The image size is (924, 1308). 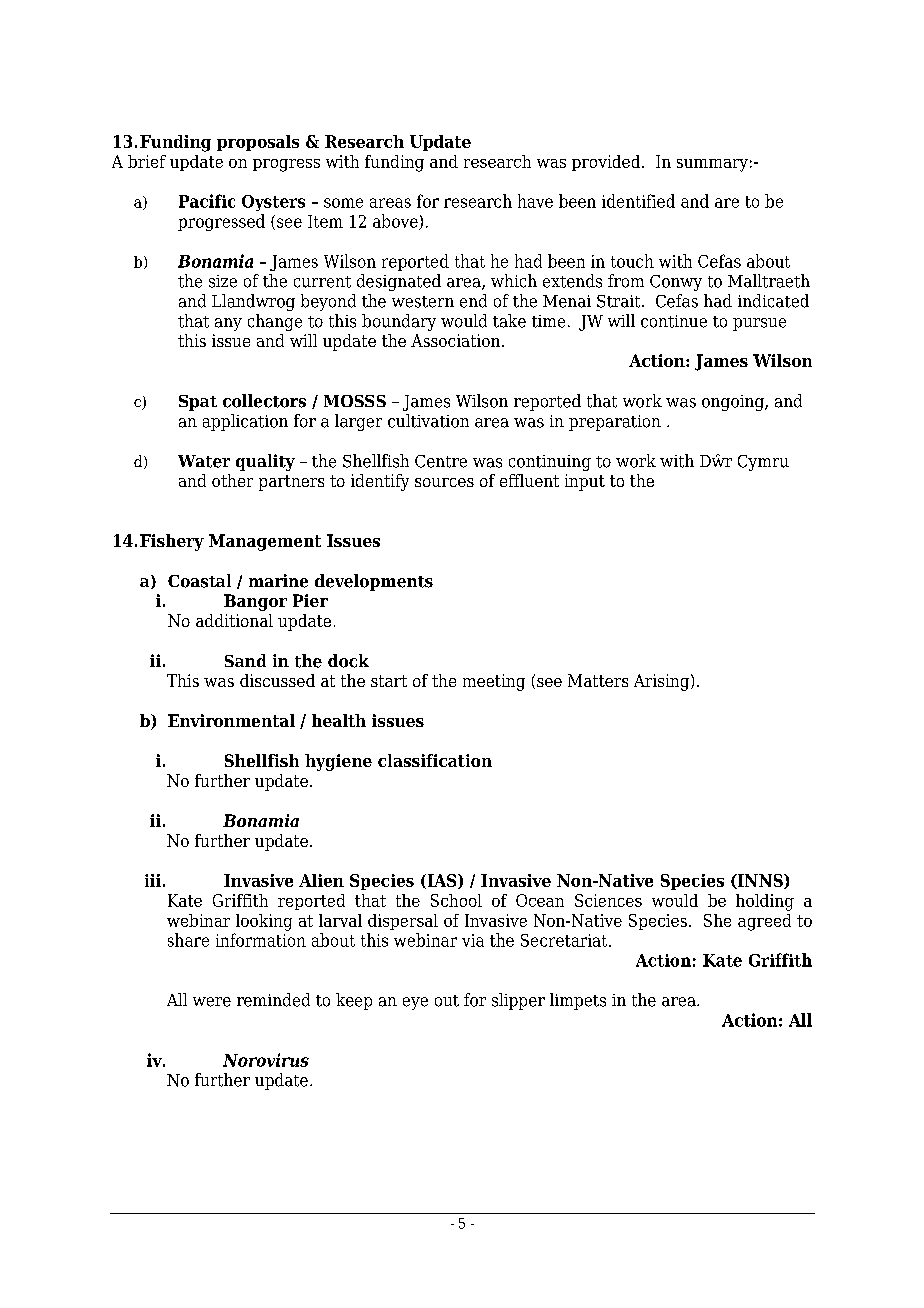 I want to click on were, so click(x=212, y=1002).
